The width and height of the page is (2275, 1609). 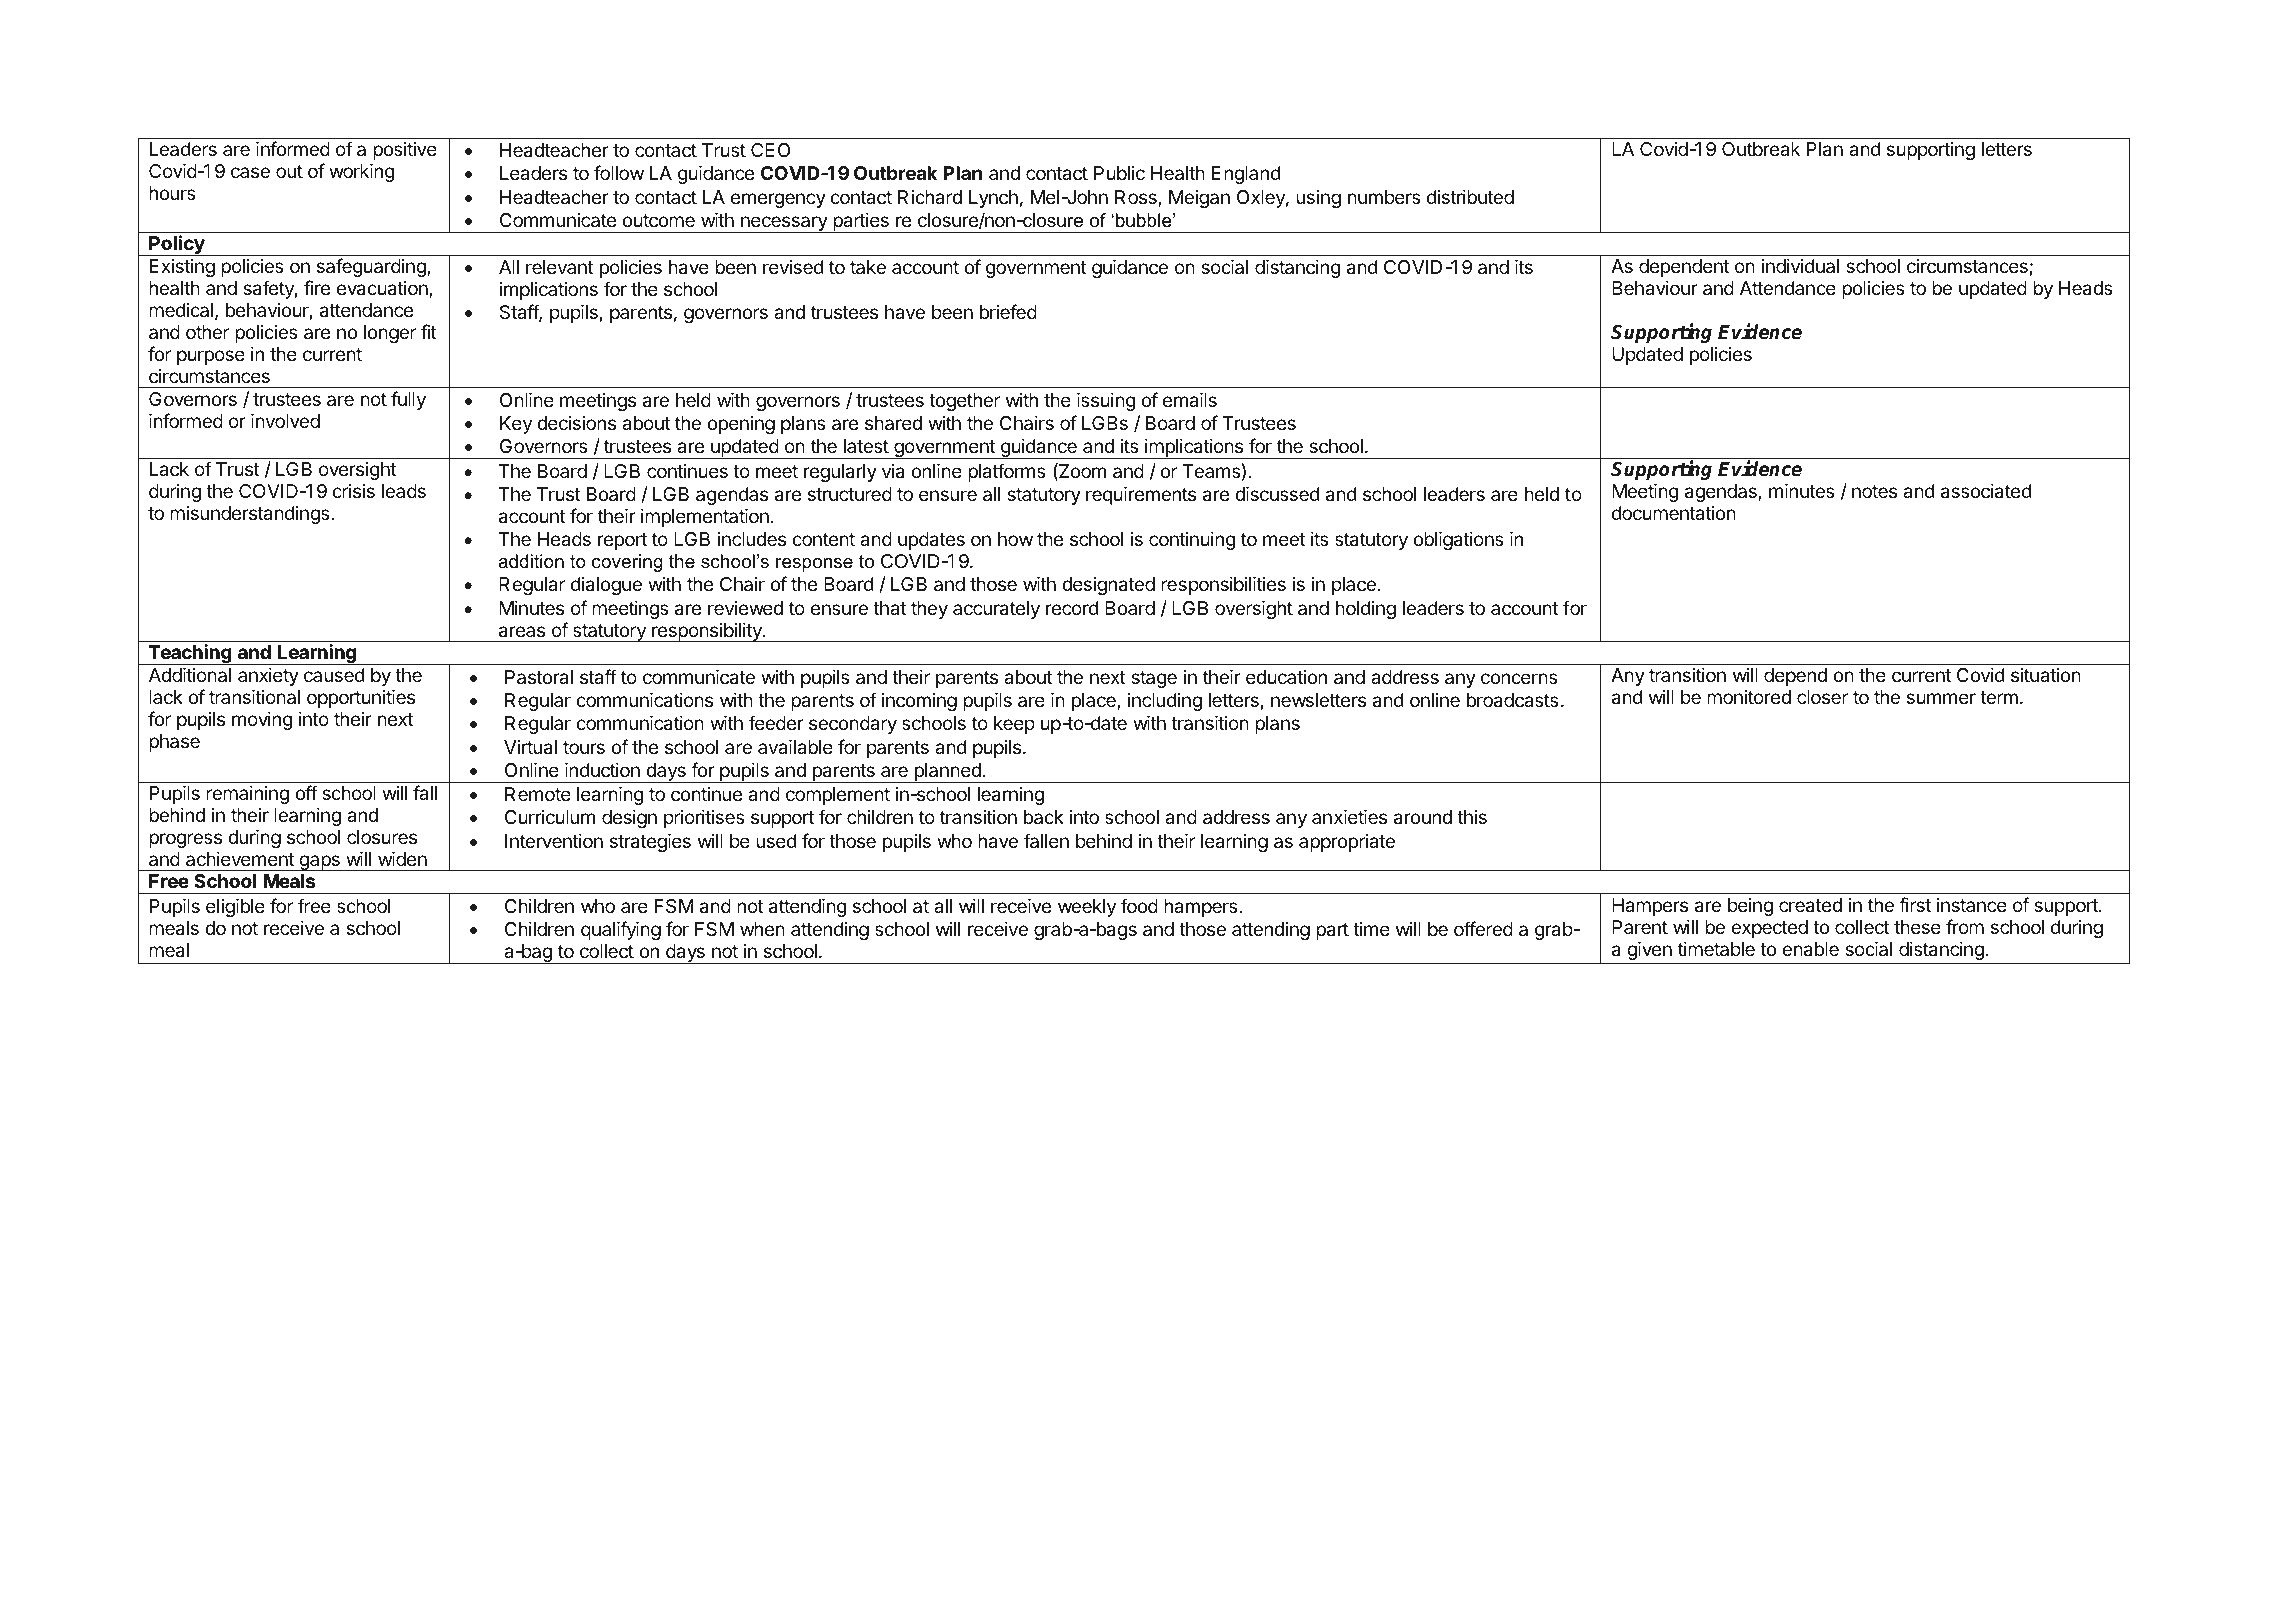 I want to click on longer, so click(x=390, y=334).
